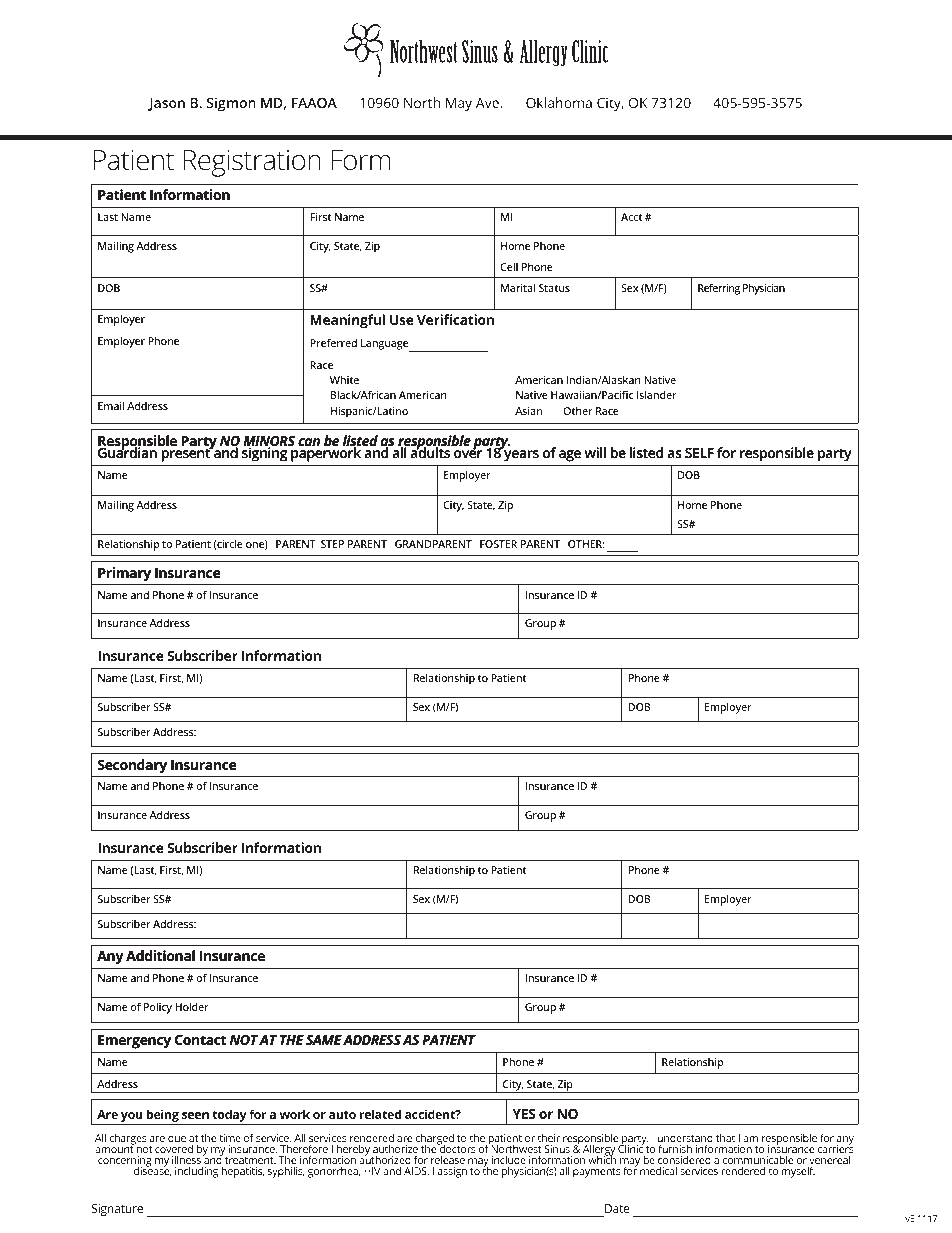 Image resolution: width=952 pixels, height=1233 pixels. Describe the element at coordinates (632, 217) in the document. I see `Acct` at that location.
